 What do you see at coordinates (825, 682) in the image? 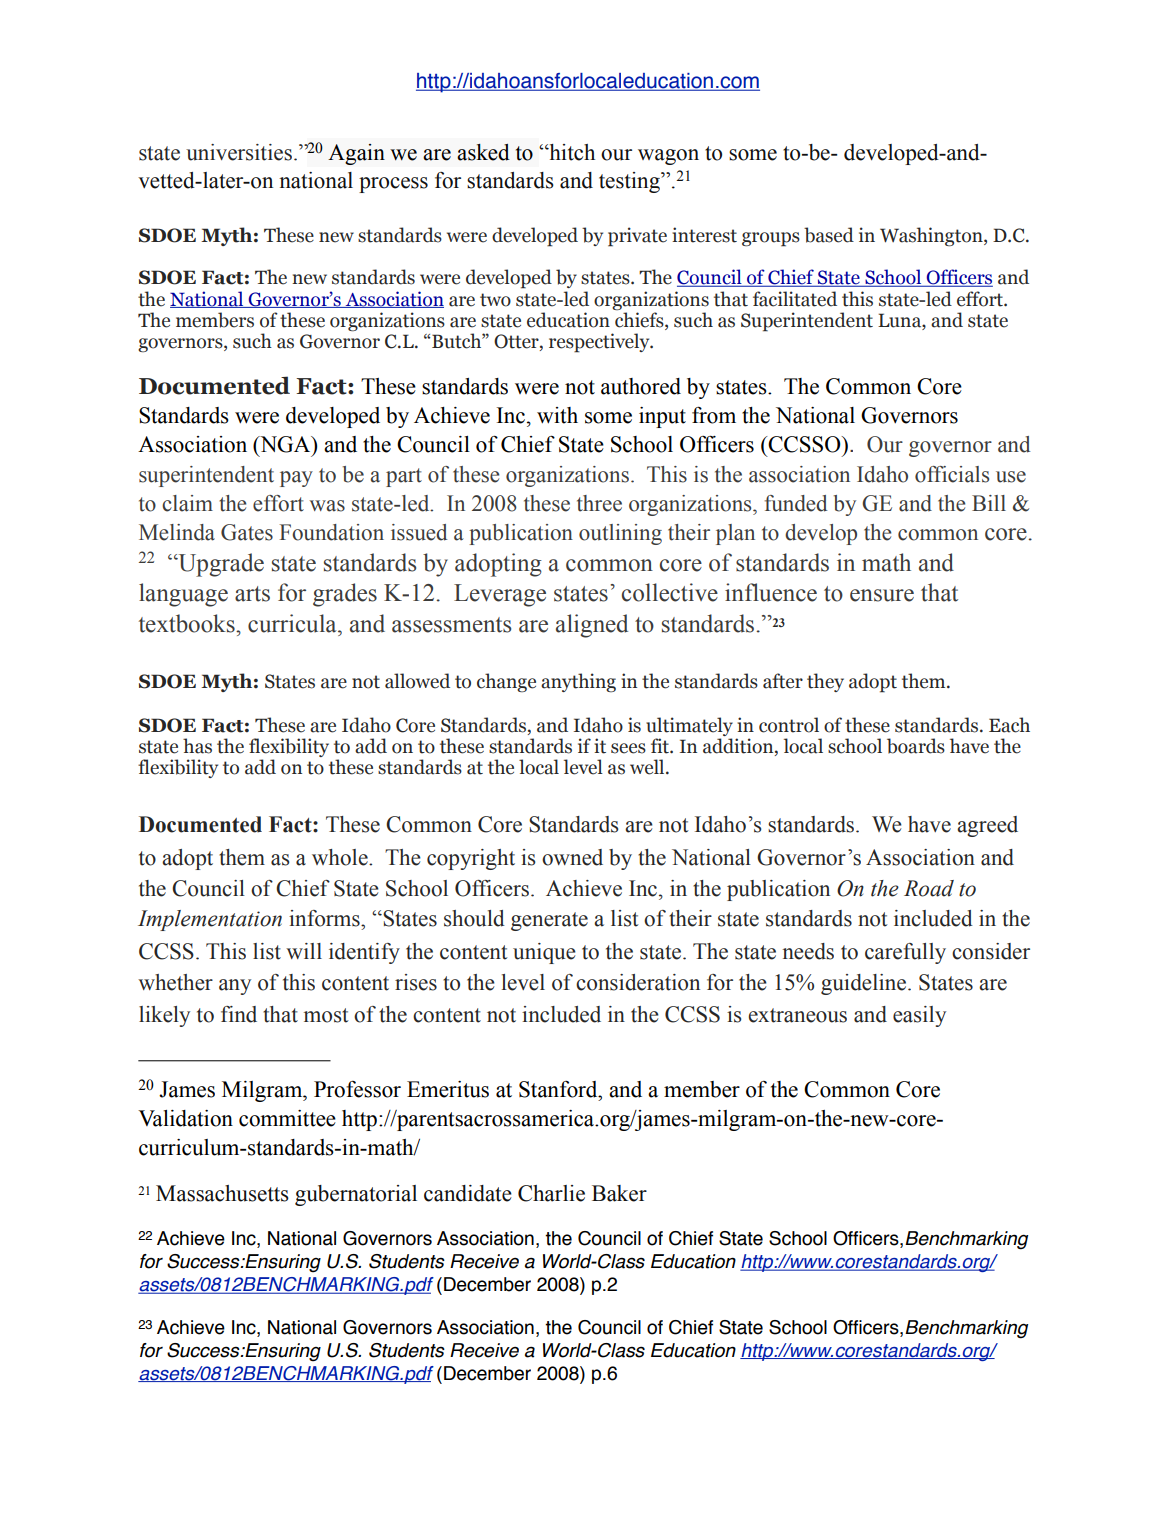
I see `they` at bounding box center [825, 682].
